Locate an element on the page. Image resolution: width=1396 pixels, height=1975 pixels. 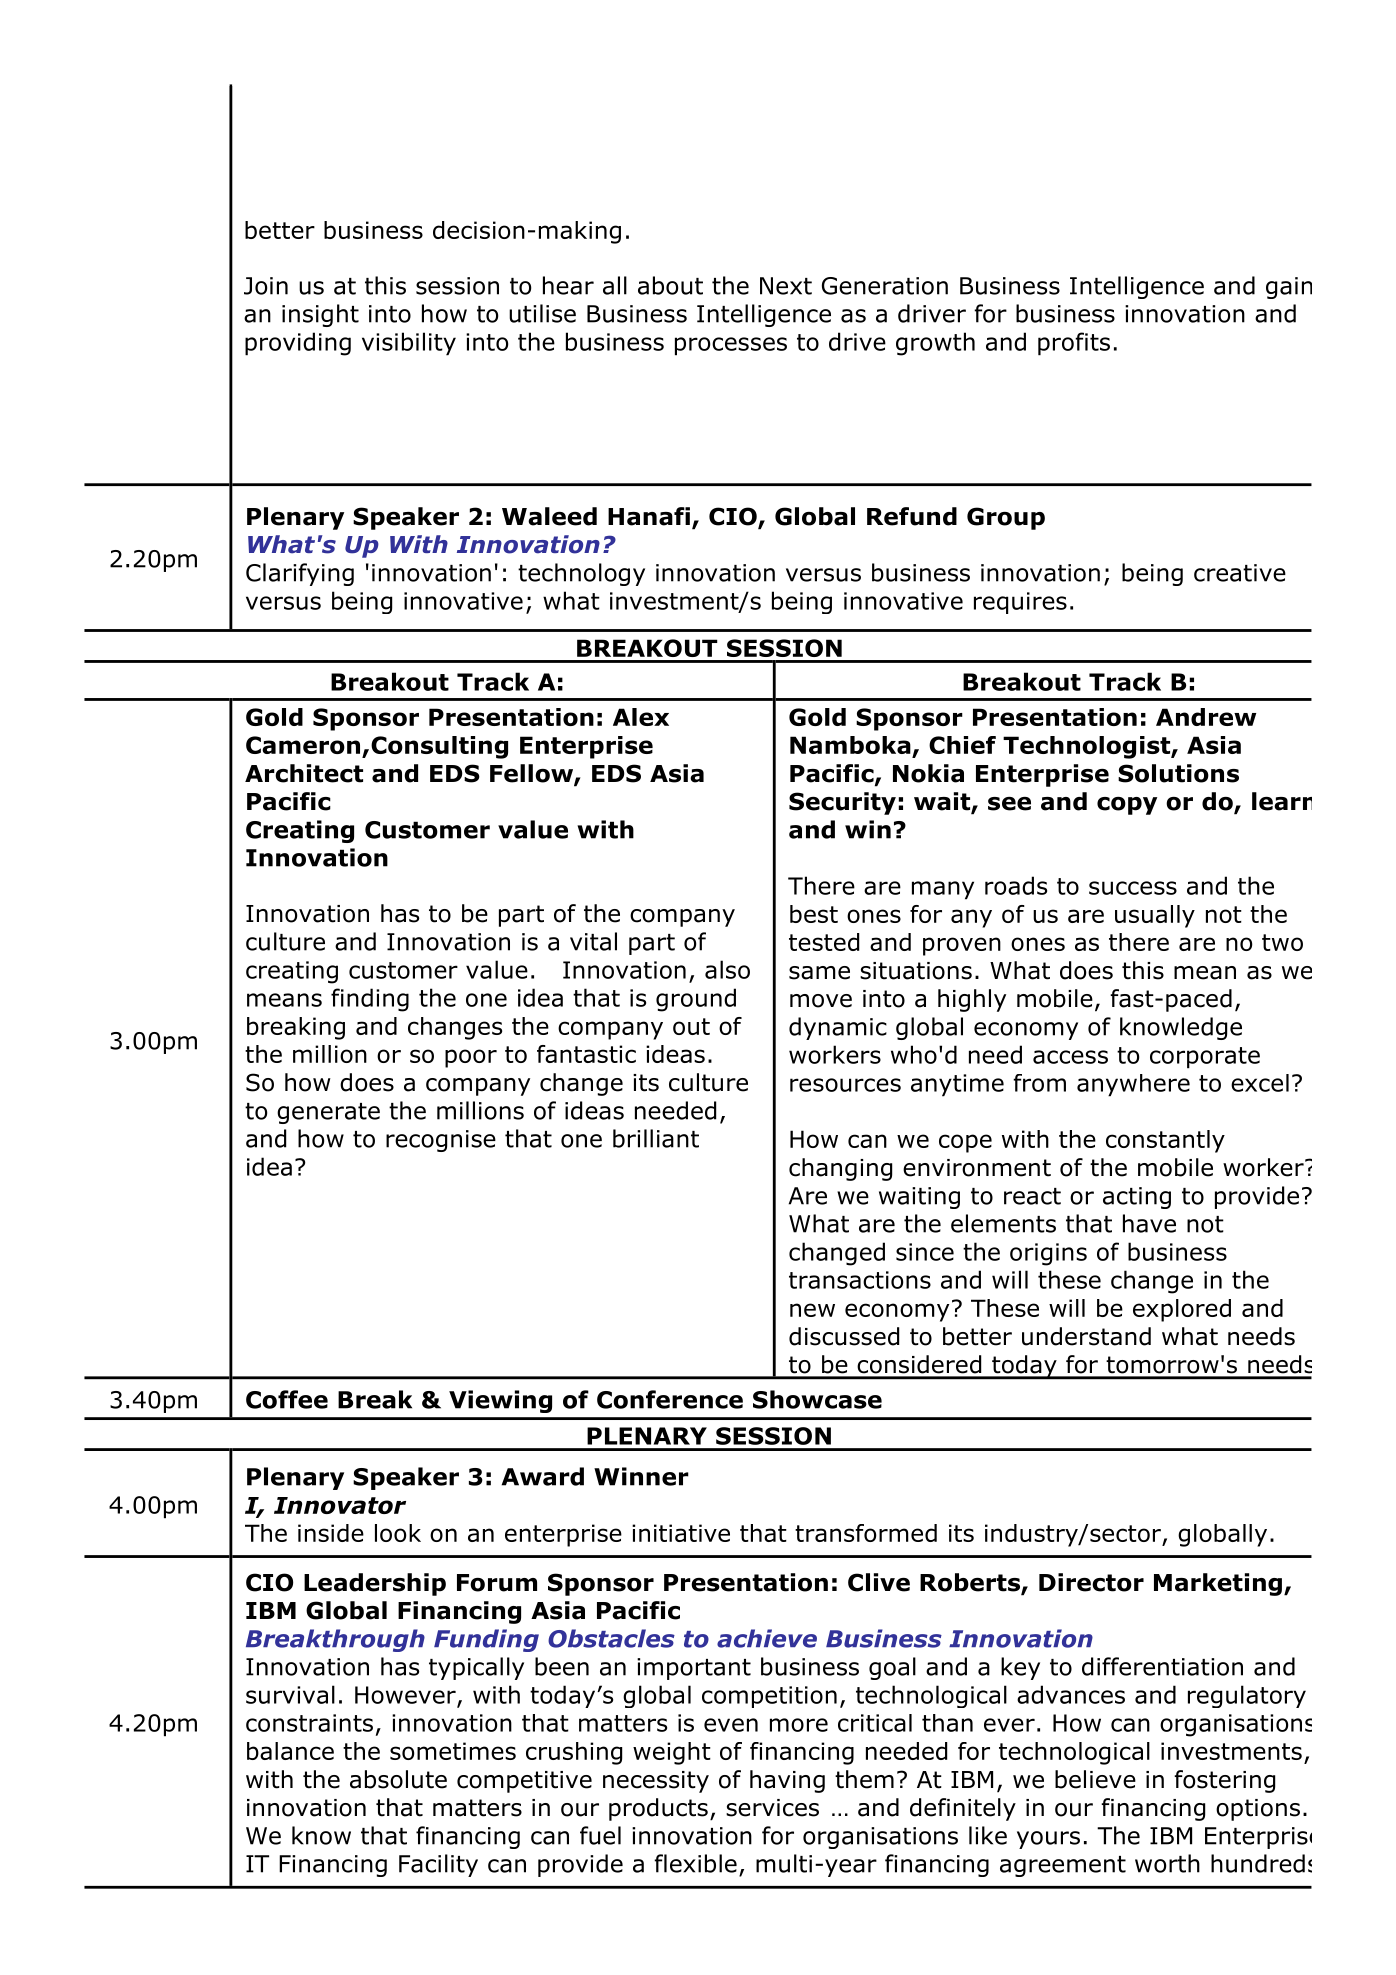
generate is located at coordinates (328, 1113).
